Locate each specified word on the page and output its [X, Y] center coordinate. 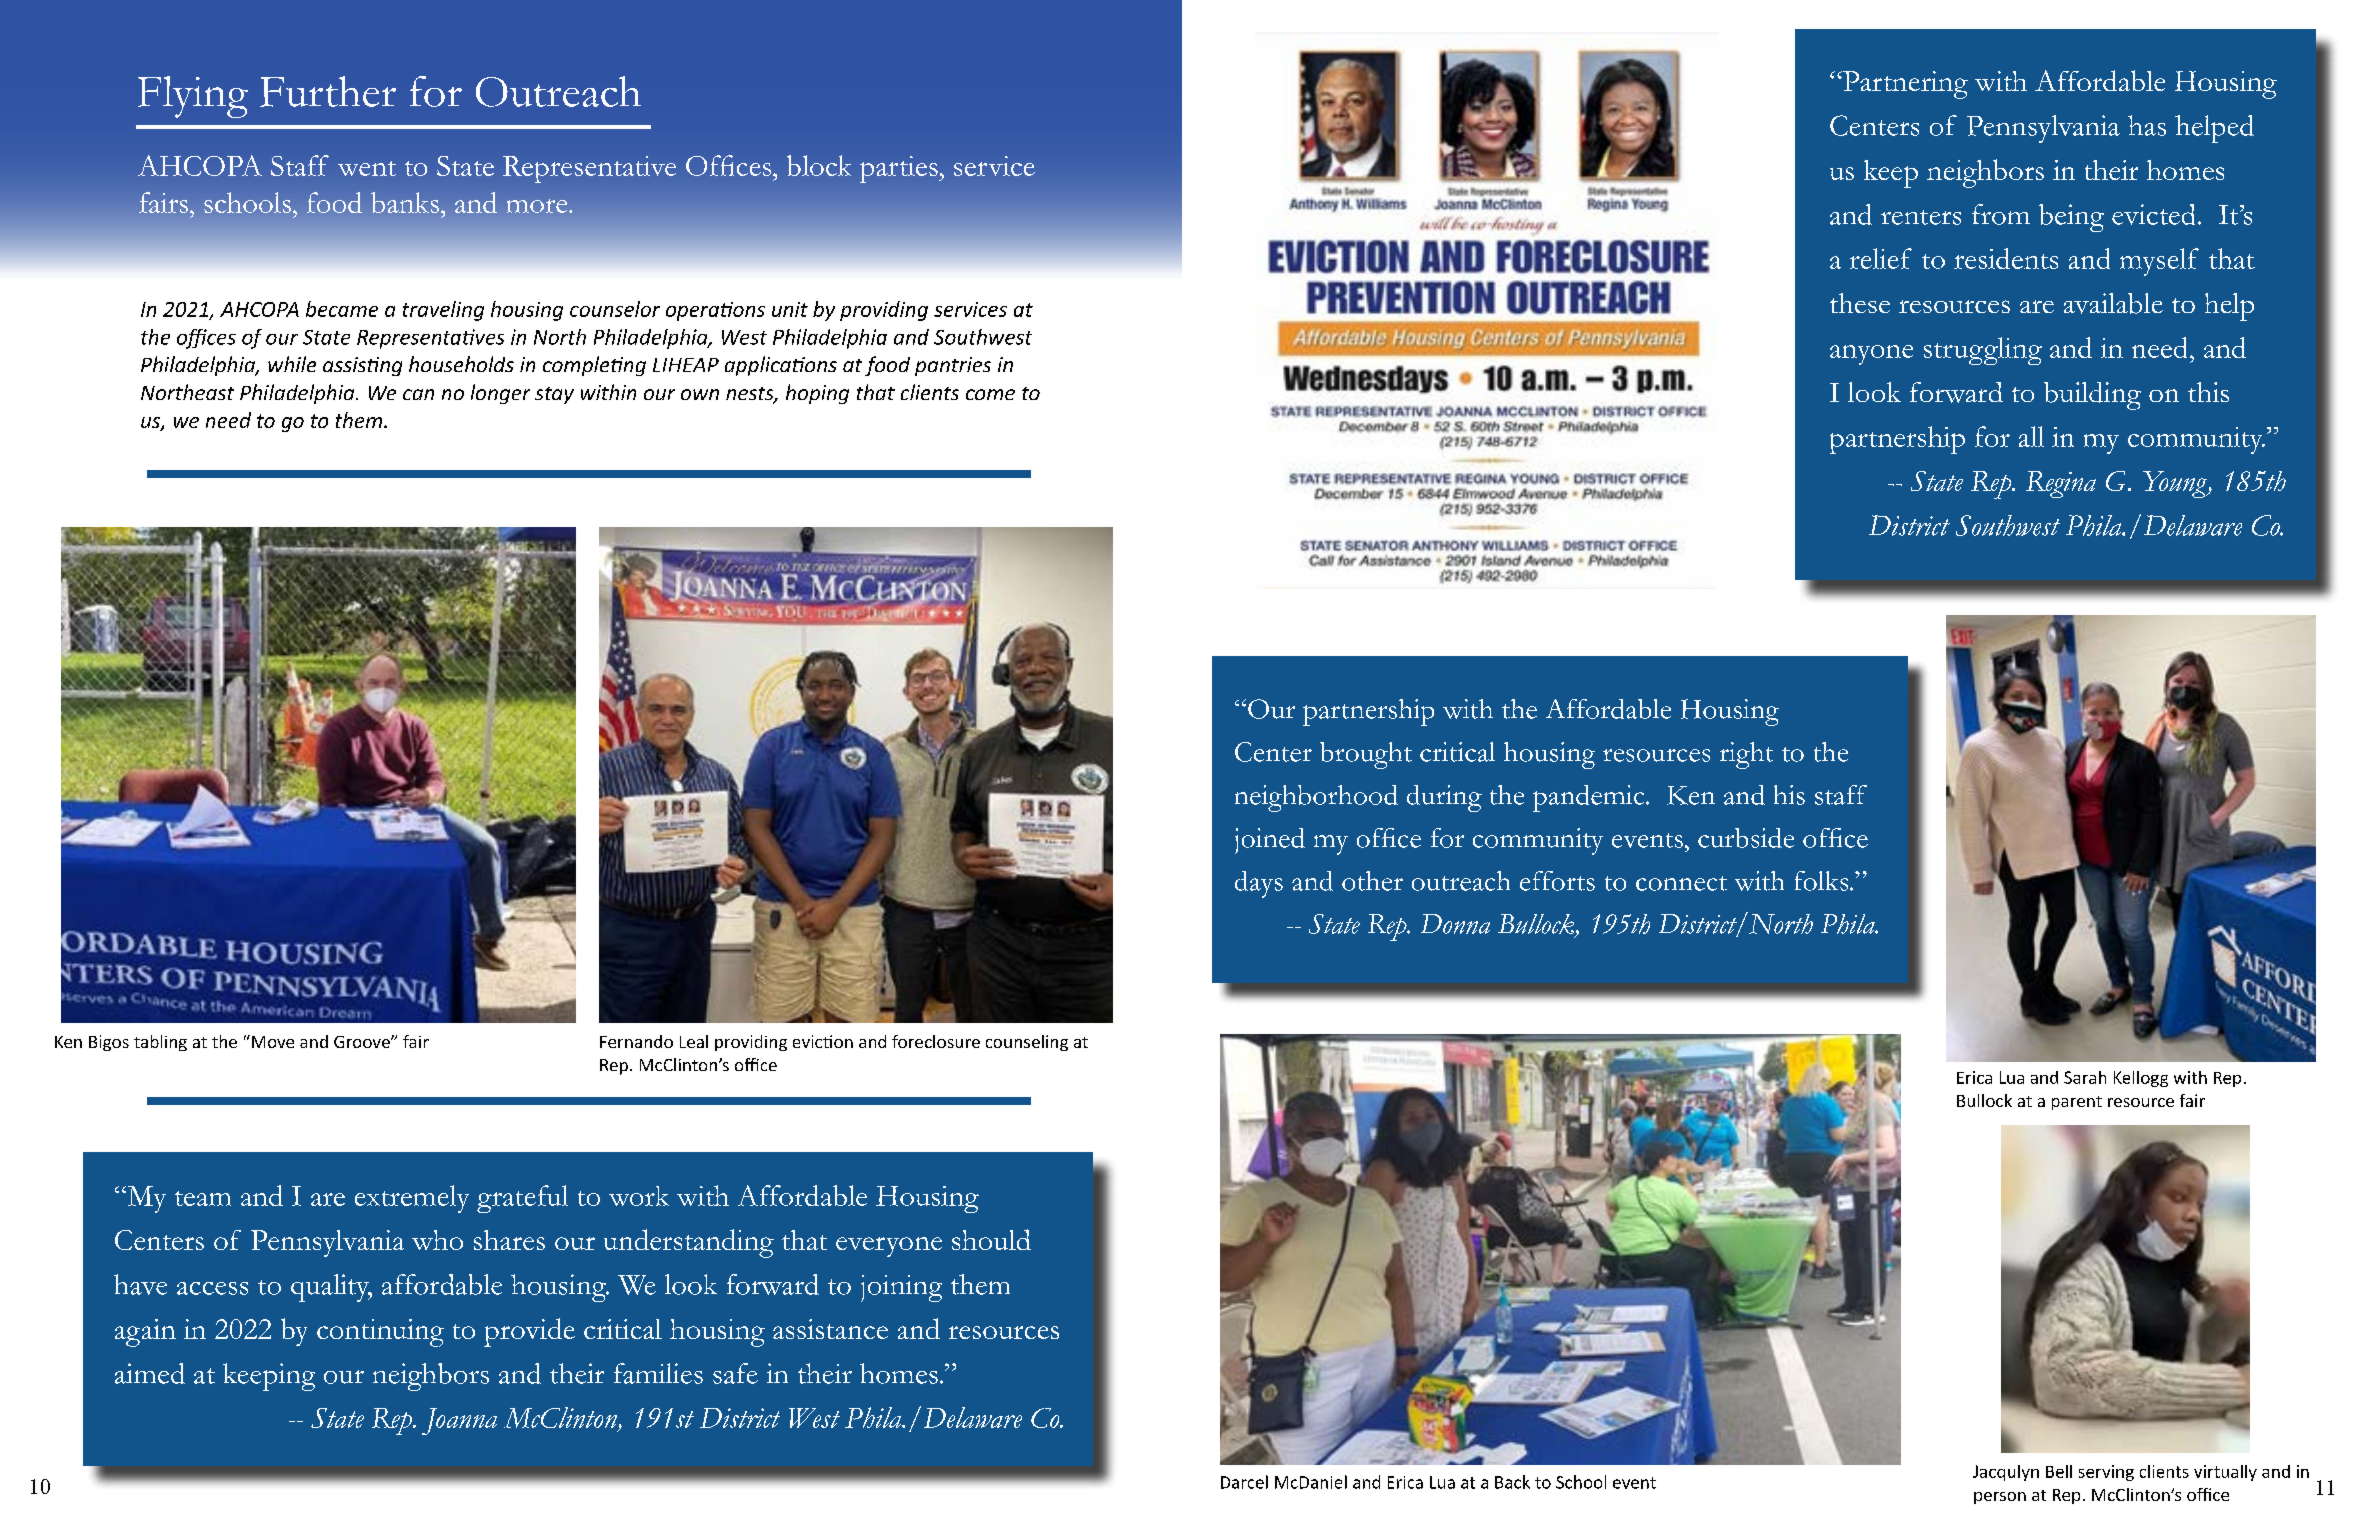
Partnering [1904, 85]
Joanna [459, 1421]
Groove [363, 1042]
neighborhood [1316, 798]
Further [328, 91]
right [1746, 755]
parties [900, 169]
